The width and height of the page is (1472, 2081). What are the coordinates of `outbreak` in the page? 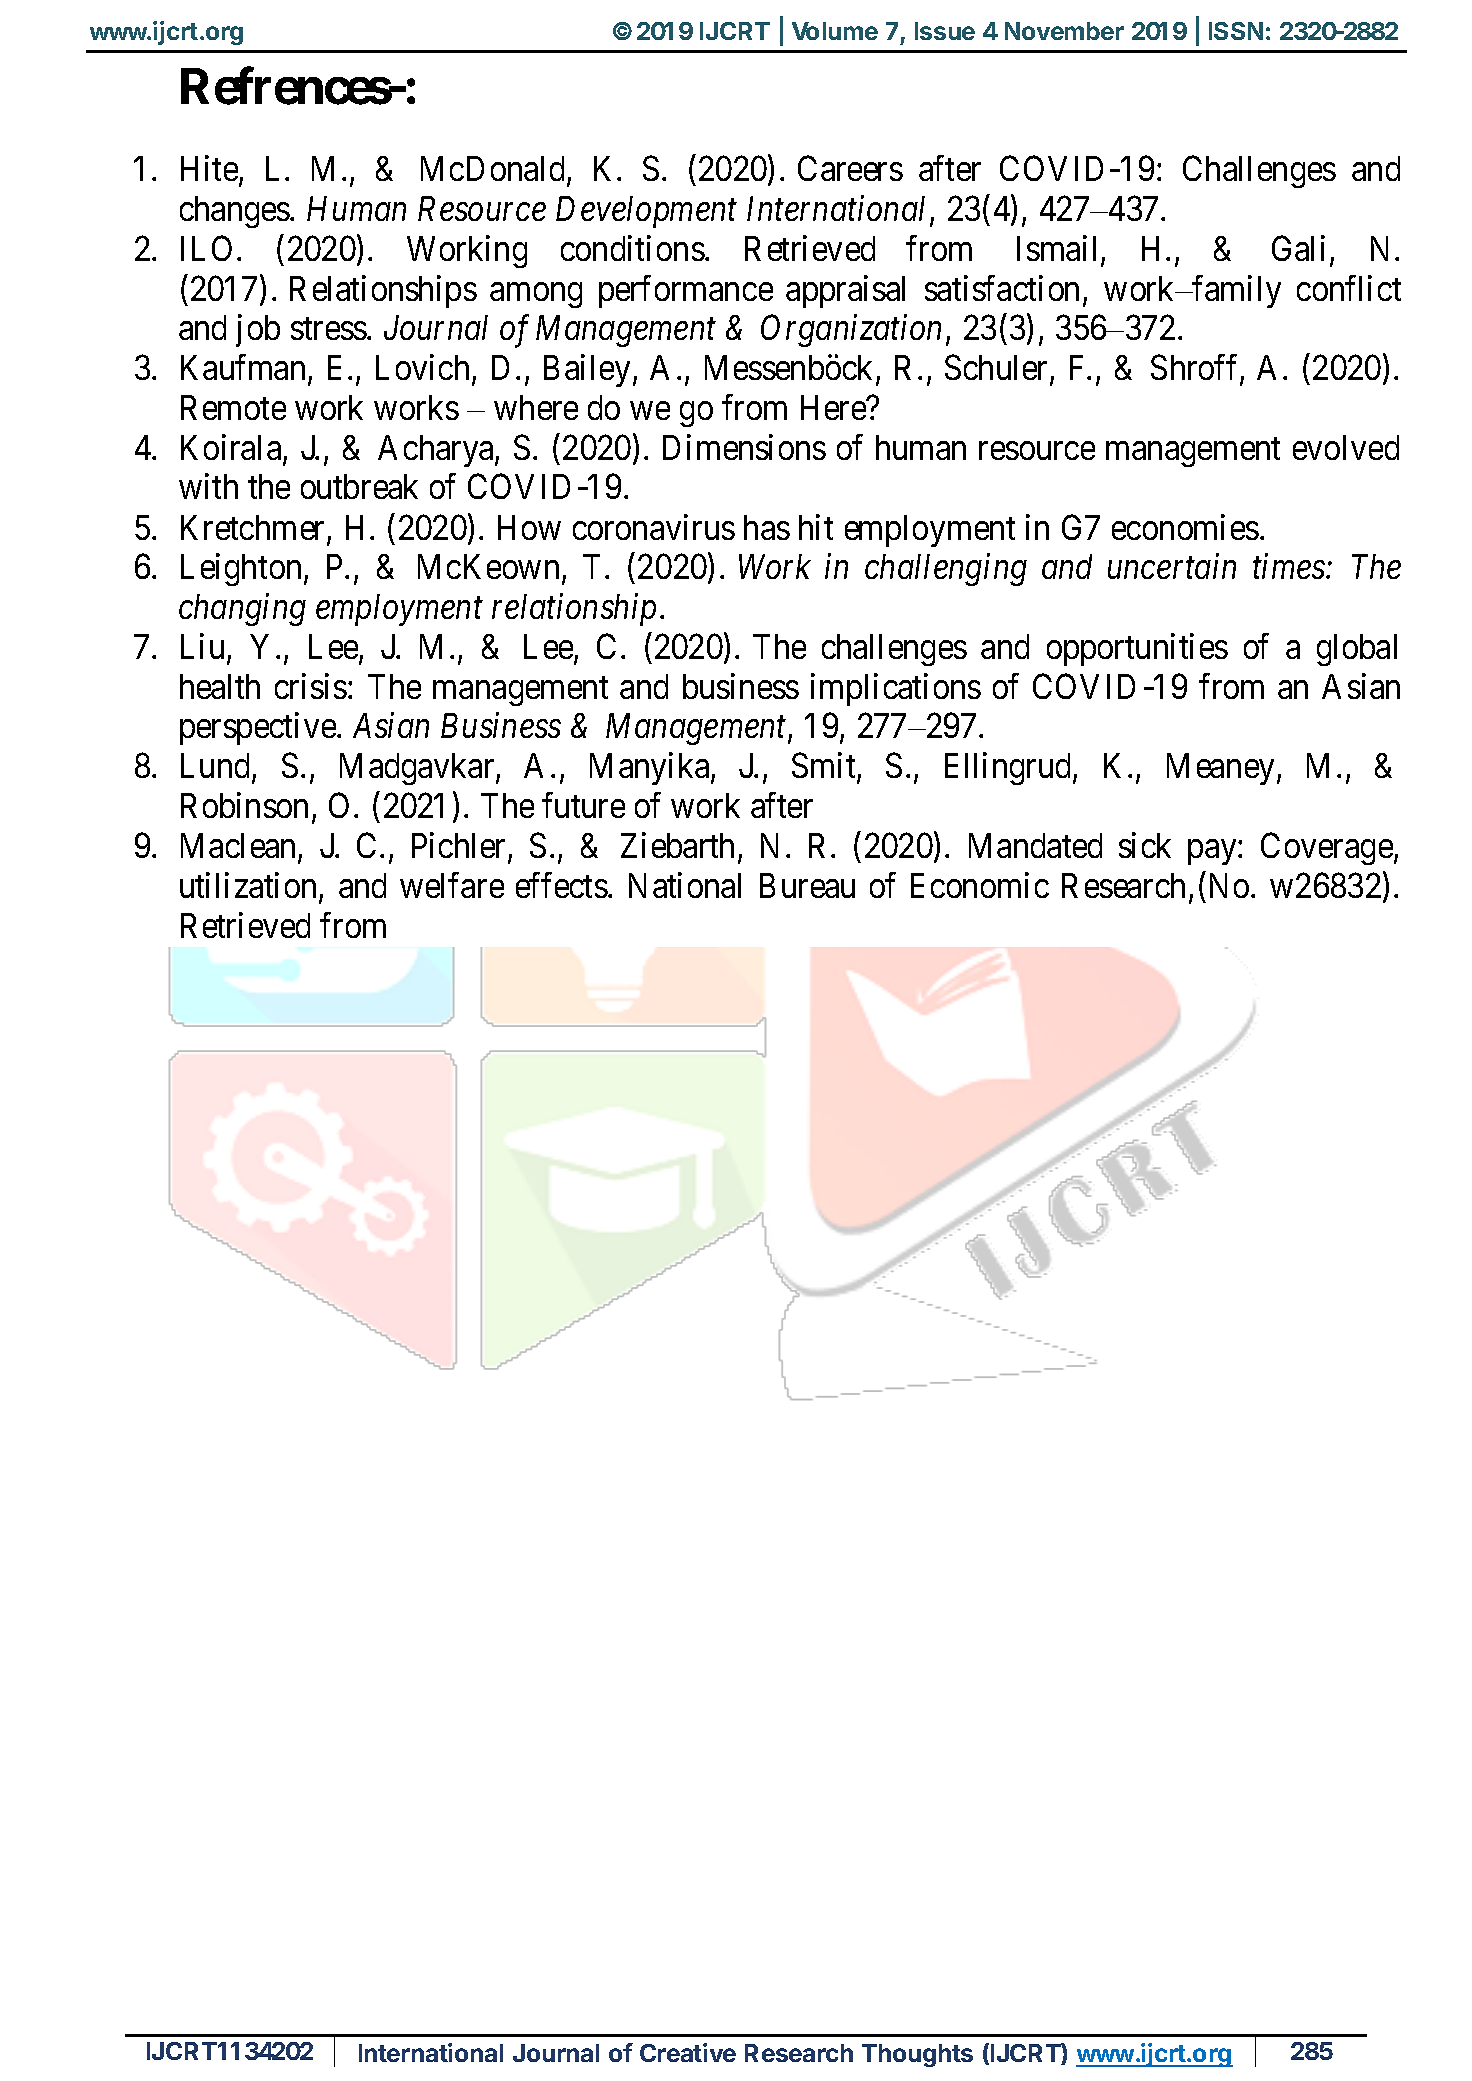 It's located at (359, 486).
